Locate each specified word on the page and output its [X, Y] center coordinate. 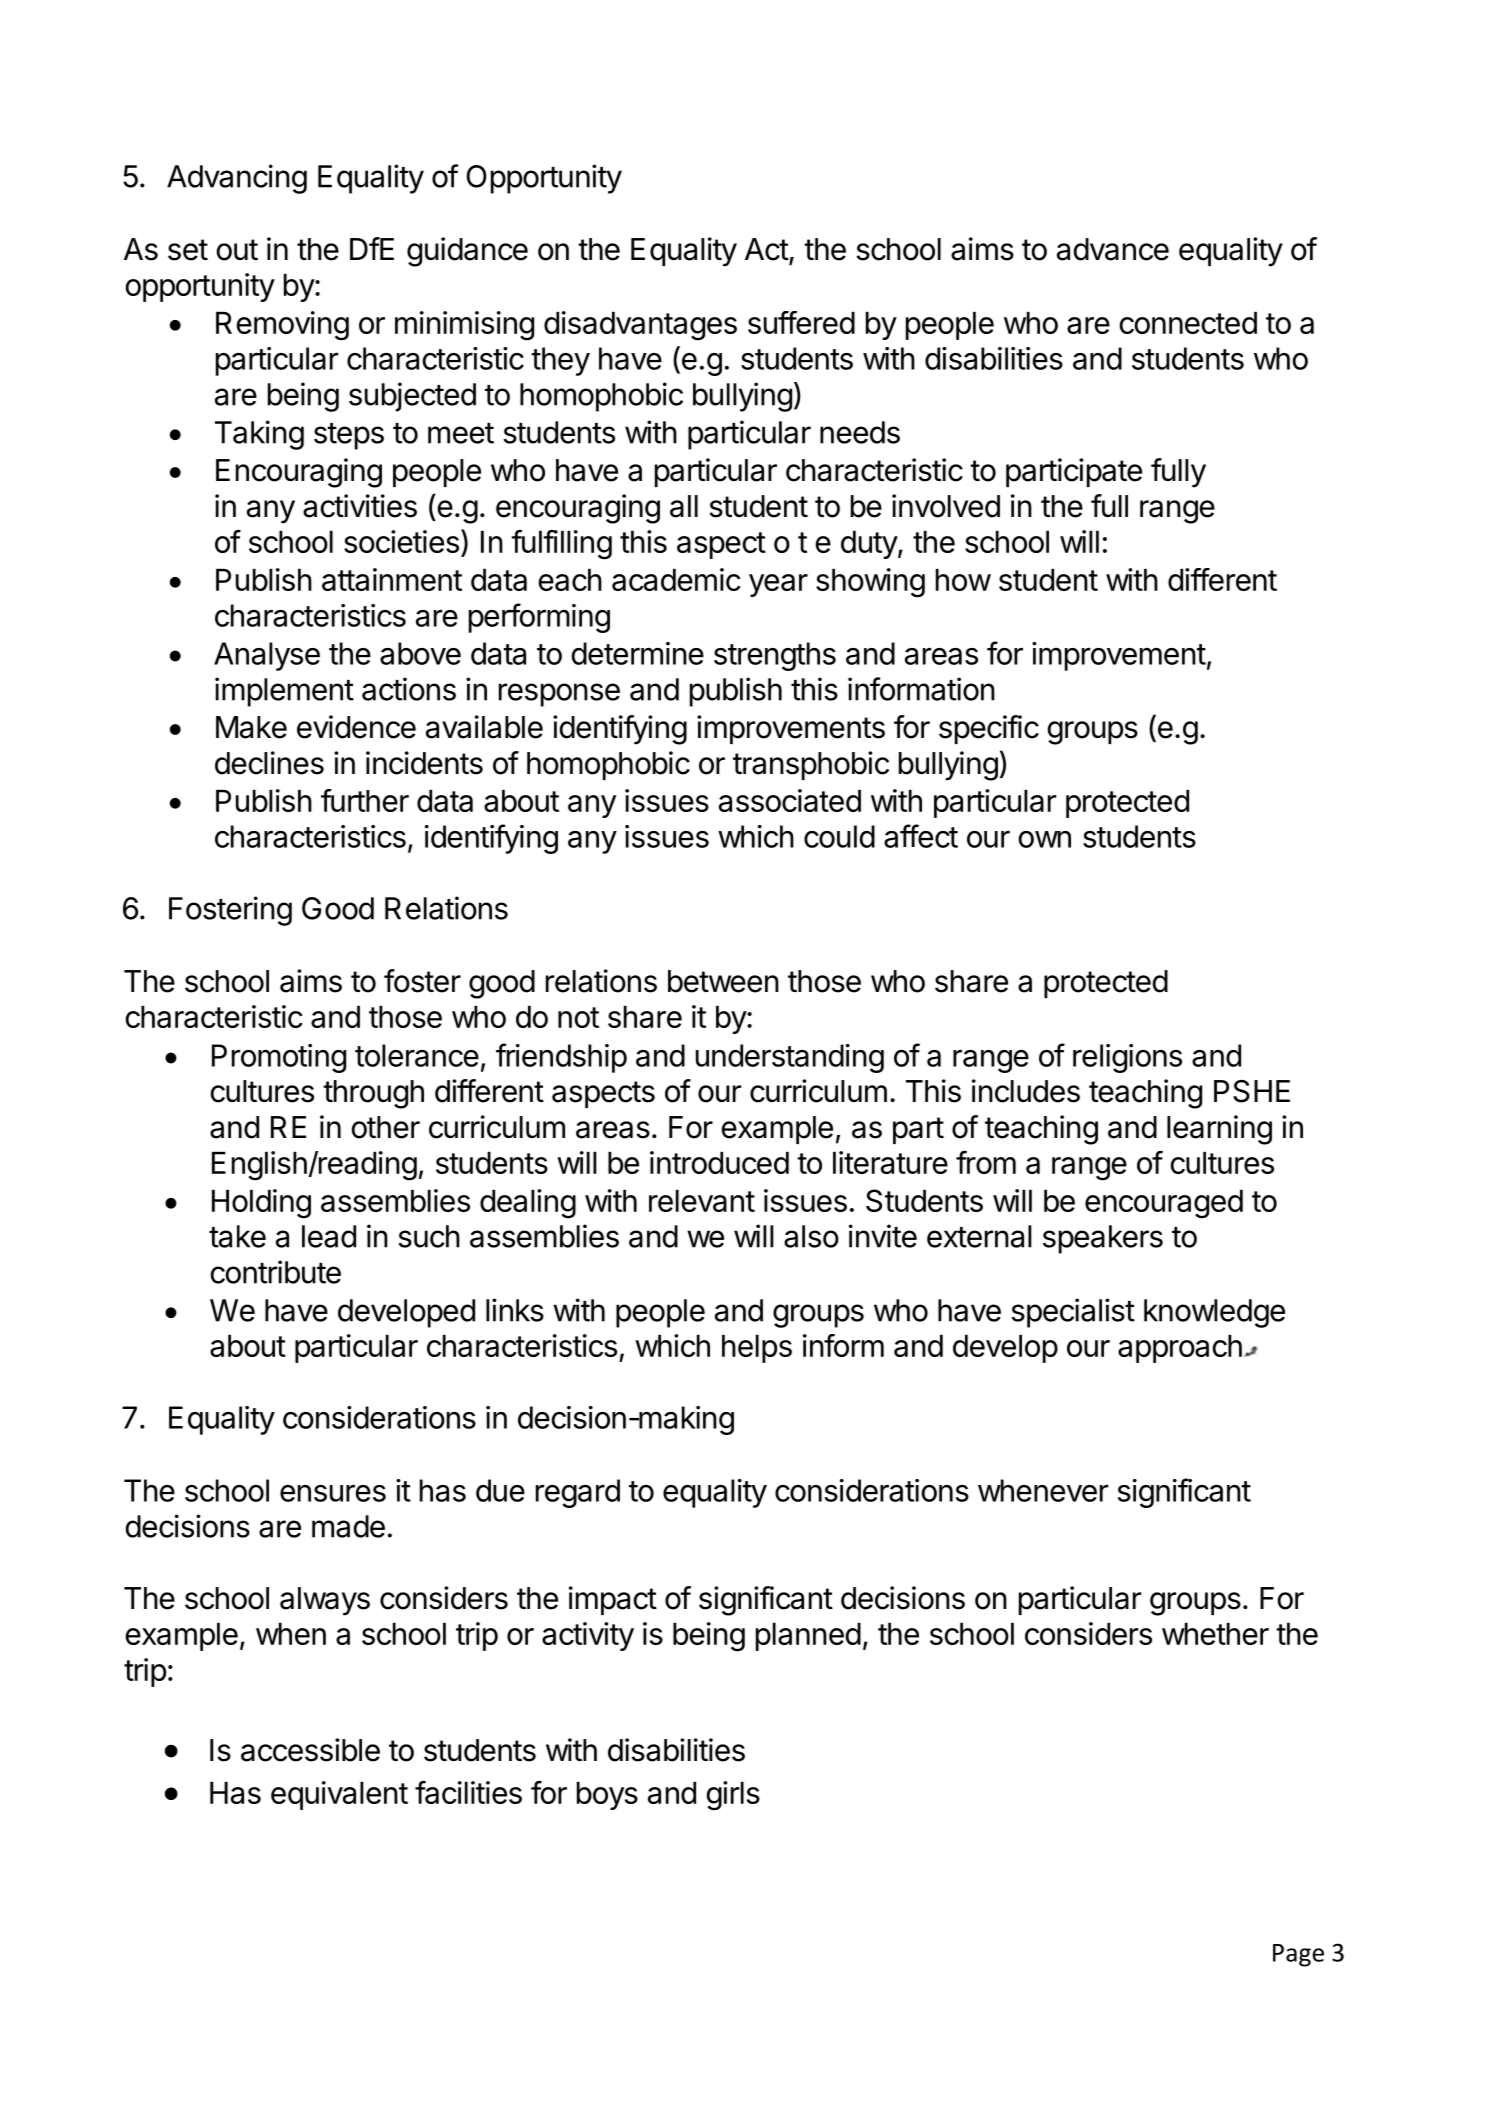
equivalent [339, 1795]
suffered [801, 322]
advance [1113, 249]
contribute [276, 1272]
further [365, 800]
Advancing [237, 179]
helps [757, 1349]
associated [790, 800]
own [1044, 839]
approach [1180, 1349]
